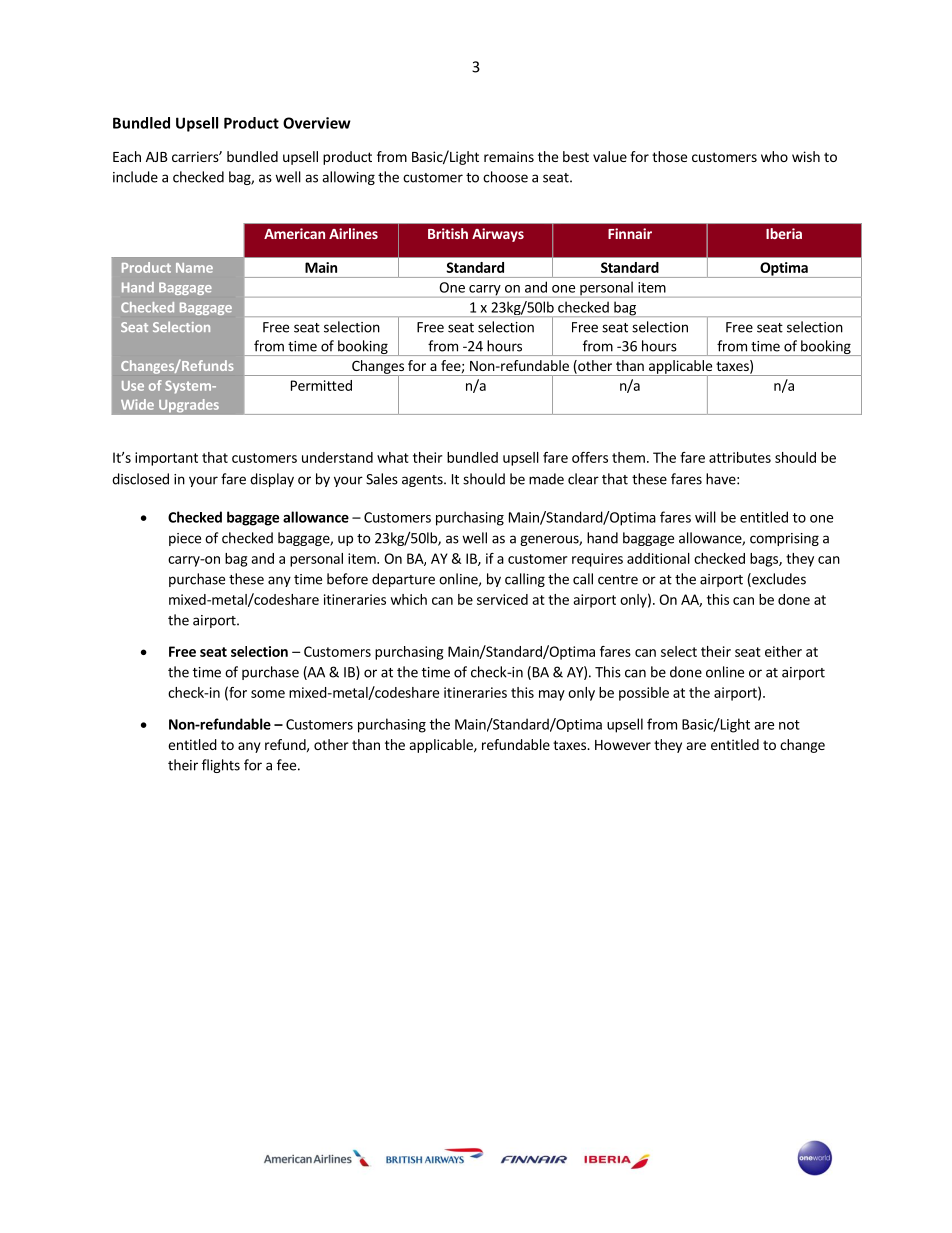 The width and height of the screenshot is (952, 1233). I want to click on AJB, so click(157, 157).
